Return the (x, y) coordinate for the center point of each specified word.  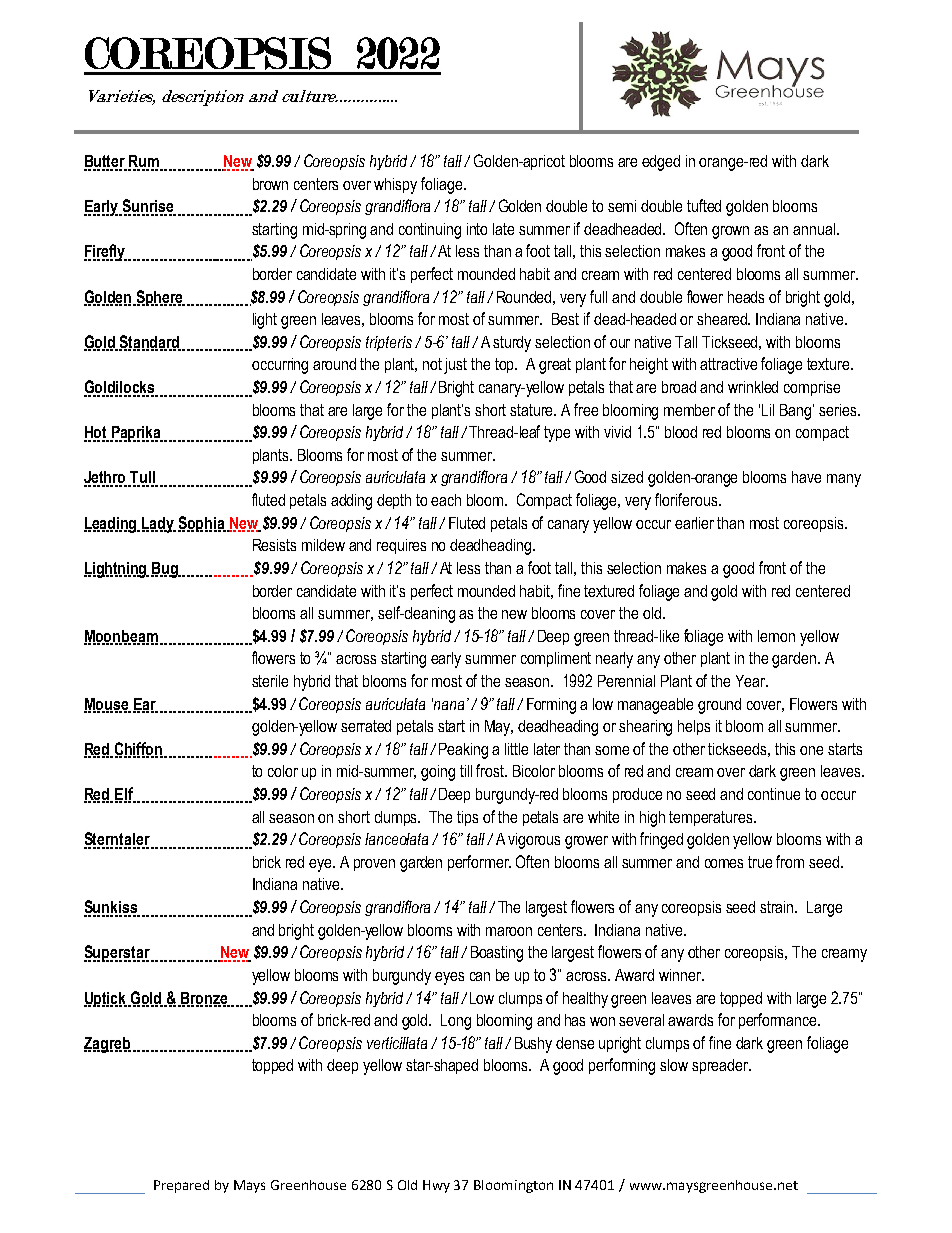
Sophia (202, 524)
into (477, 229)
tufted (704, 205)
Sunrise (148, 207)
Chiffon (140, 749)
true (760, 862)
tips (467, 818)
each (446, 500)
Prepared (181, 1186)
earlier (694, 523)
